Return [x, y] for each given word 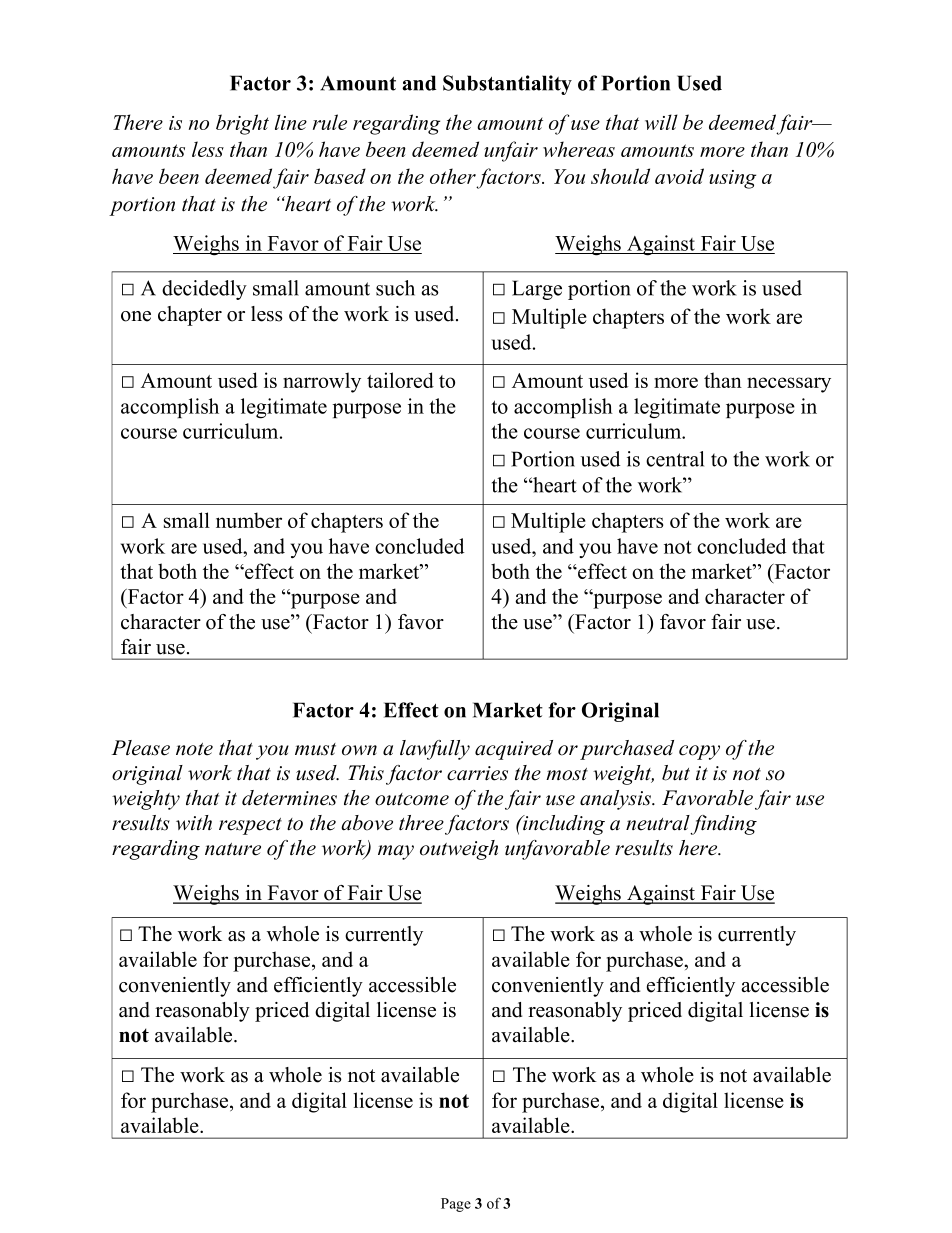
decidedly [204, 290]
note [194, 749]
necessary [789, 385]
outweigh [459, 850]
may [396, 852]
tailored [400, 380]
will [661, 122]
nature [233, 849]
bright [242, 124]
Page [456, 1205]
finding [723, 825]
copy [699, 752]
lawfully [435, 750]
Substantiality [507, 85]
